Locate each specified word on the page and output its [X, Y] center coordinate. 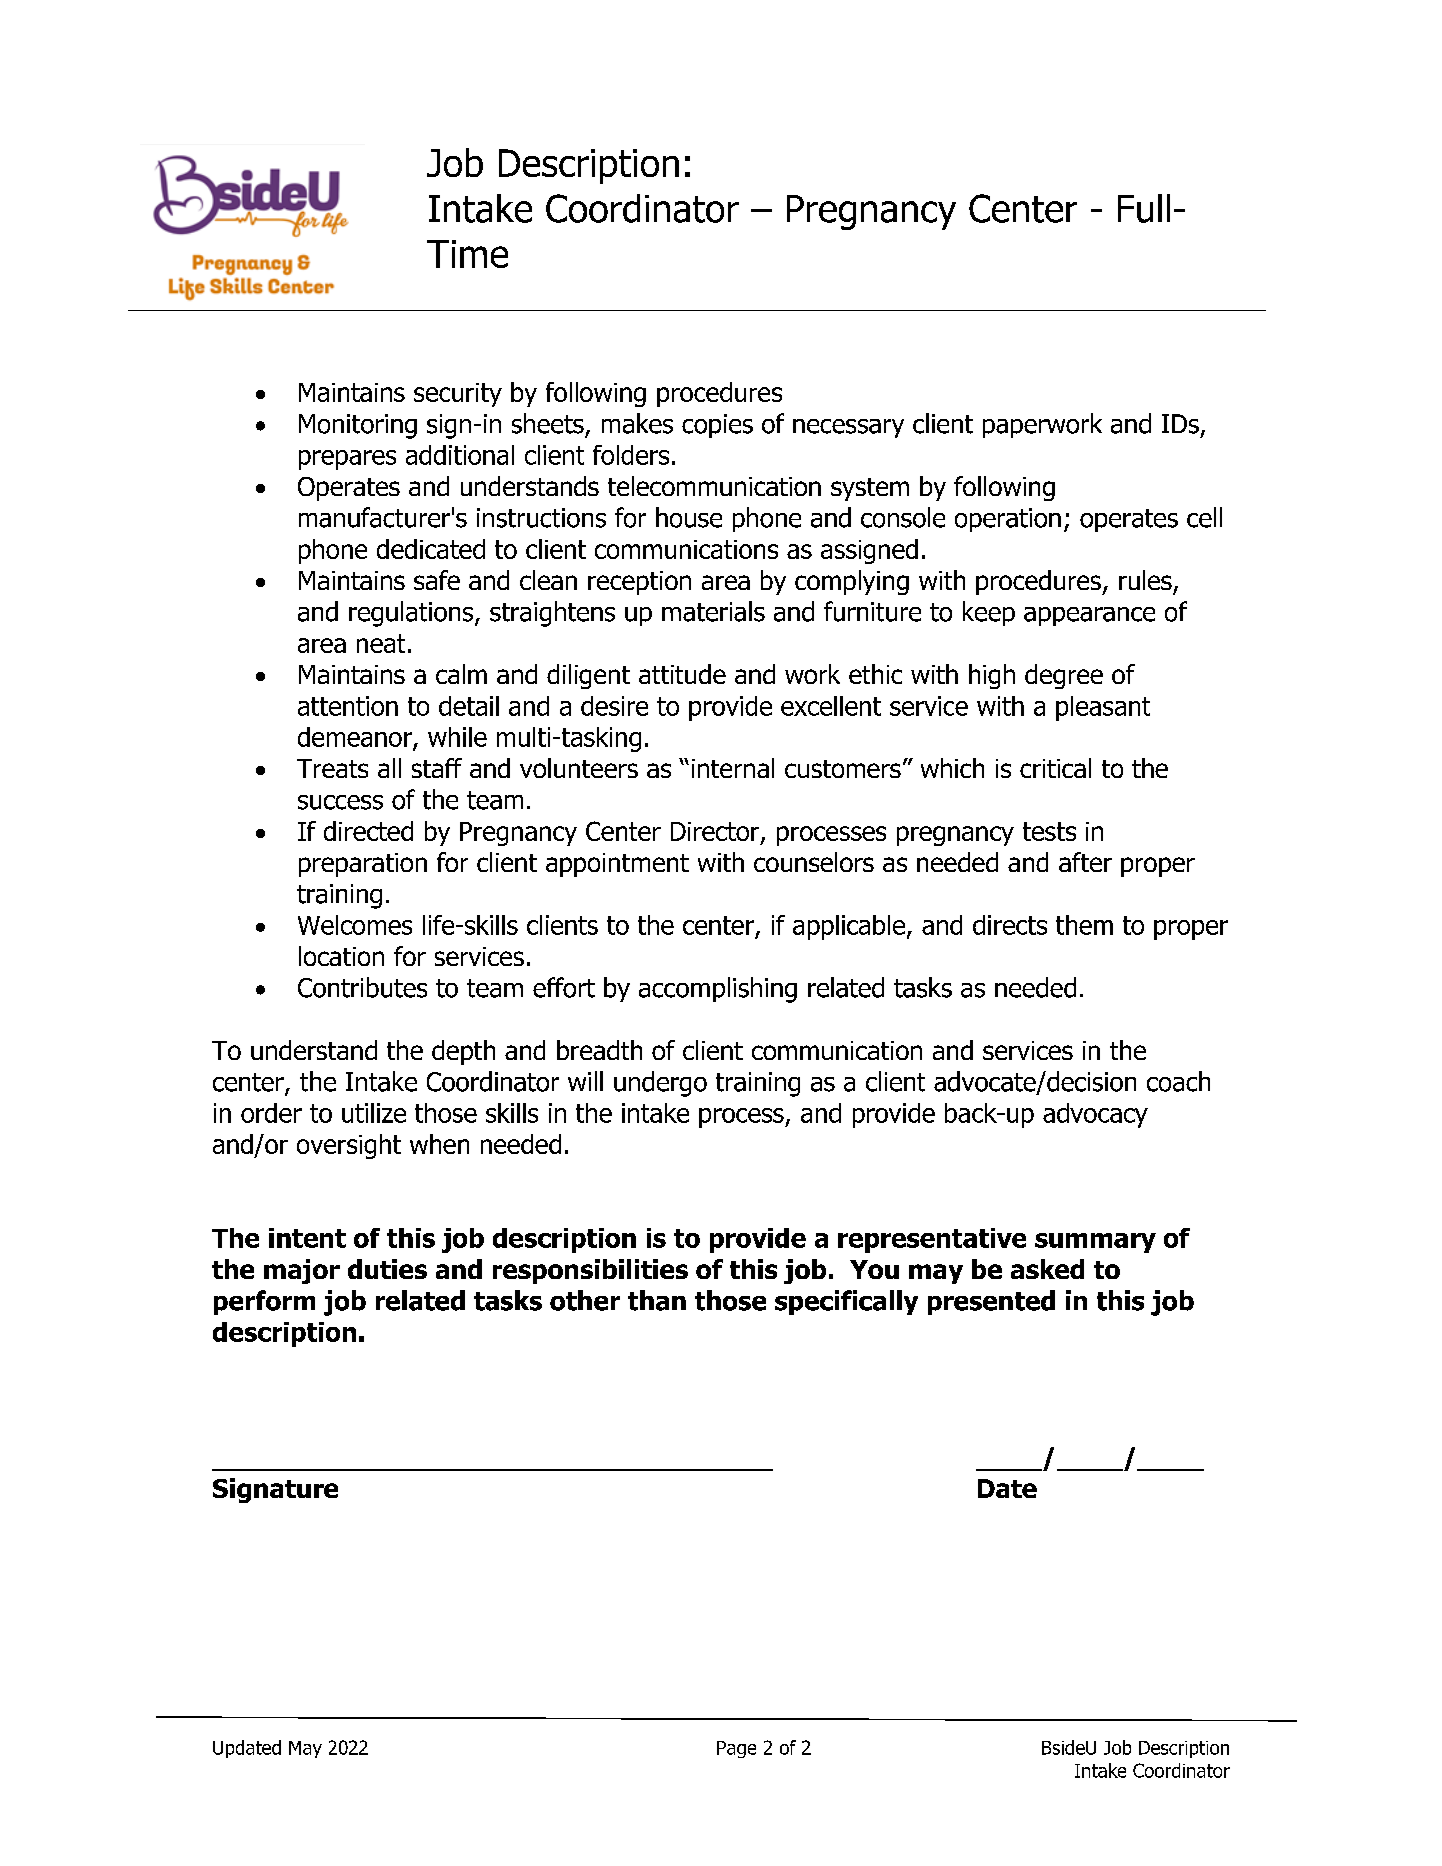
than [657, 1300]
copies [717, 426]
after [1085, 862]
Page [736, 1749]
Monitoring [358, 426]
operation [1008, 520]
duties [387, 1269]
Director [716, 832]
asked [1047, 1269]
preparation [363, 865]
